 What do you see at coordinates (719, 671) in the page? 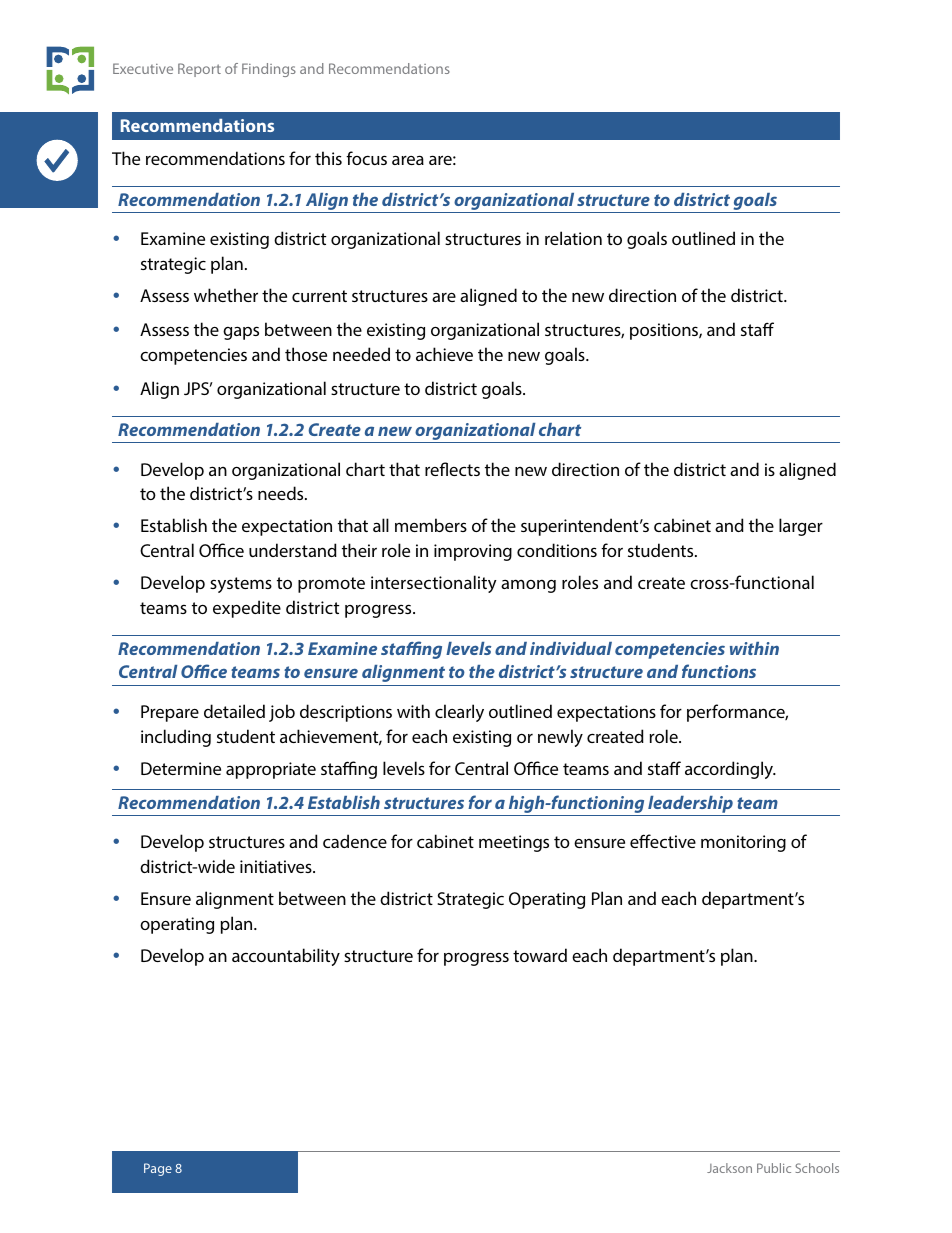
I see `functions` at bounding box center [719, 671].
